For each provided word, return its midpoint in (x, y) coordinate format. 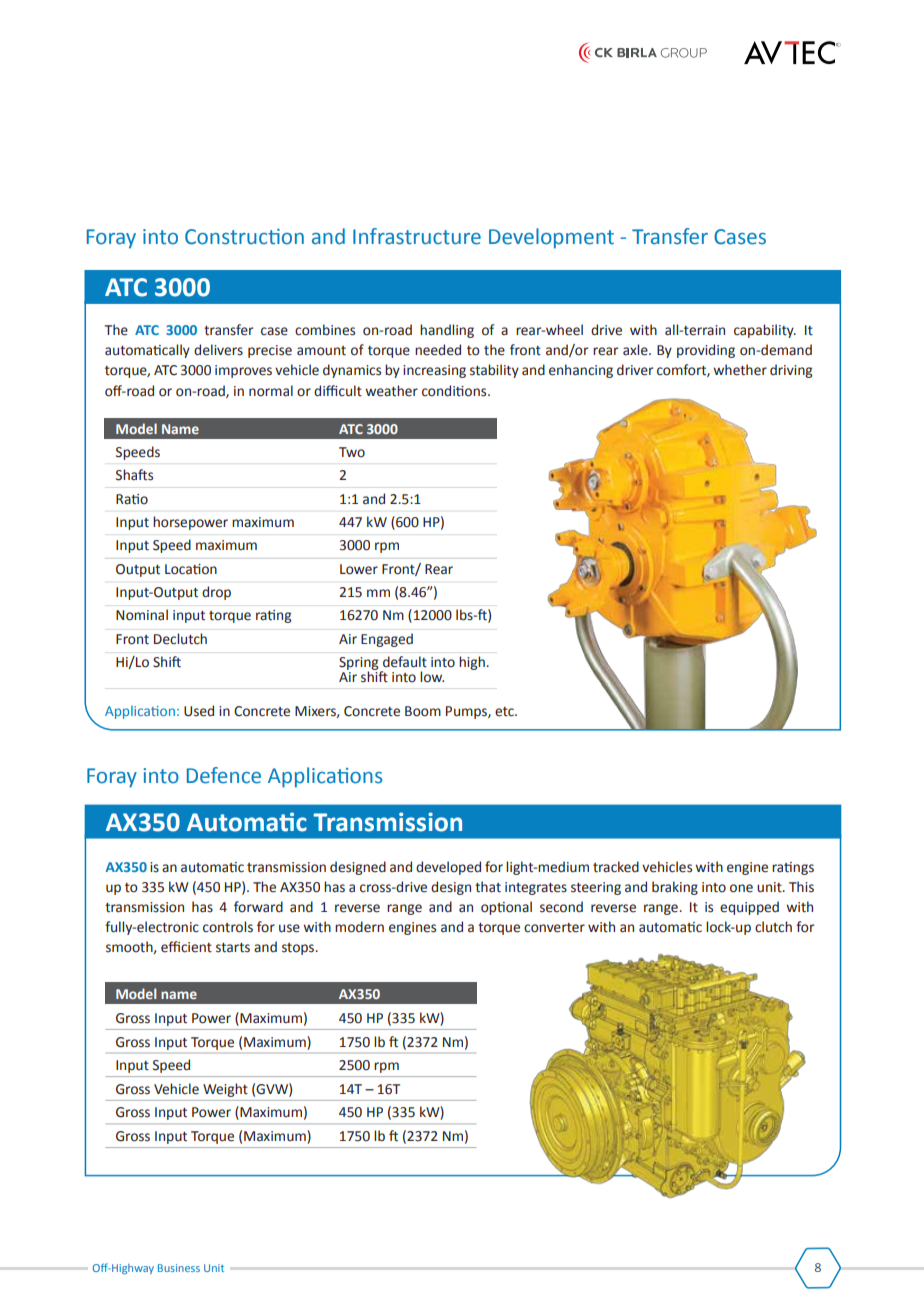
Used (199, 711)
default (405, 662)
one (741, 888)
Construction (244, 237)
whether (740, 370)
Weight (225, 1090)
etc (505, 712)
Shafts (134, 475)
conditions (455, 391)
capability (765, 331)
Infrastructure (417, 236)
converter (554, 928)
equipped (749, 908)
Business (179, 1268)
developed (448, 868)
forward (258, 907)
